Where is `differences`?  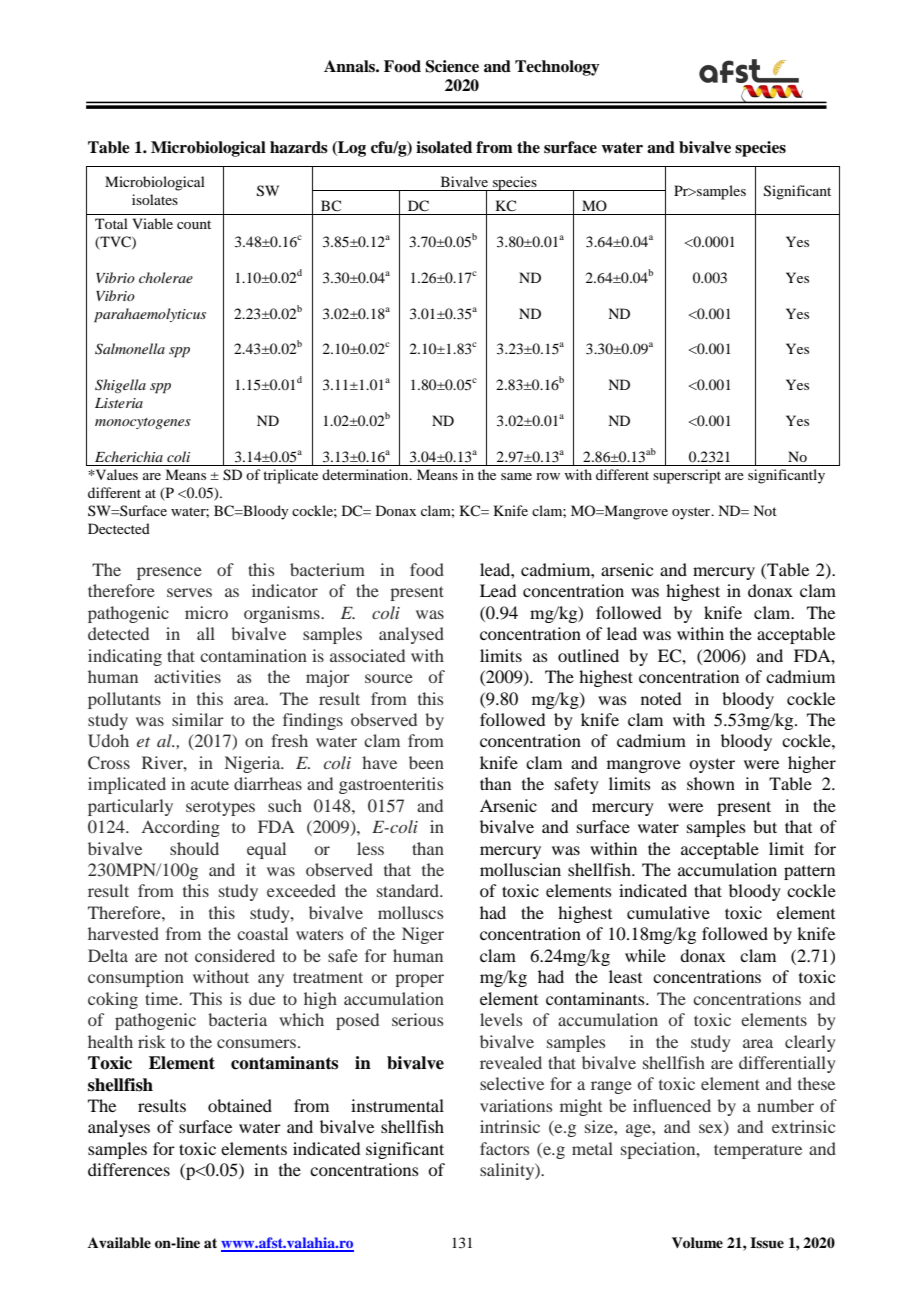
differences is located at coordinates (129, 1169).
